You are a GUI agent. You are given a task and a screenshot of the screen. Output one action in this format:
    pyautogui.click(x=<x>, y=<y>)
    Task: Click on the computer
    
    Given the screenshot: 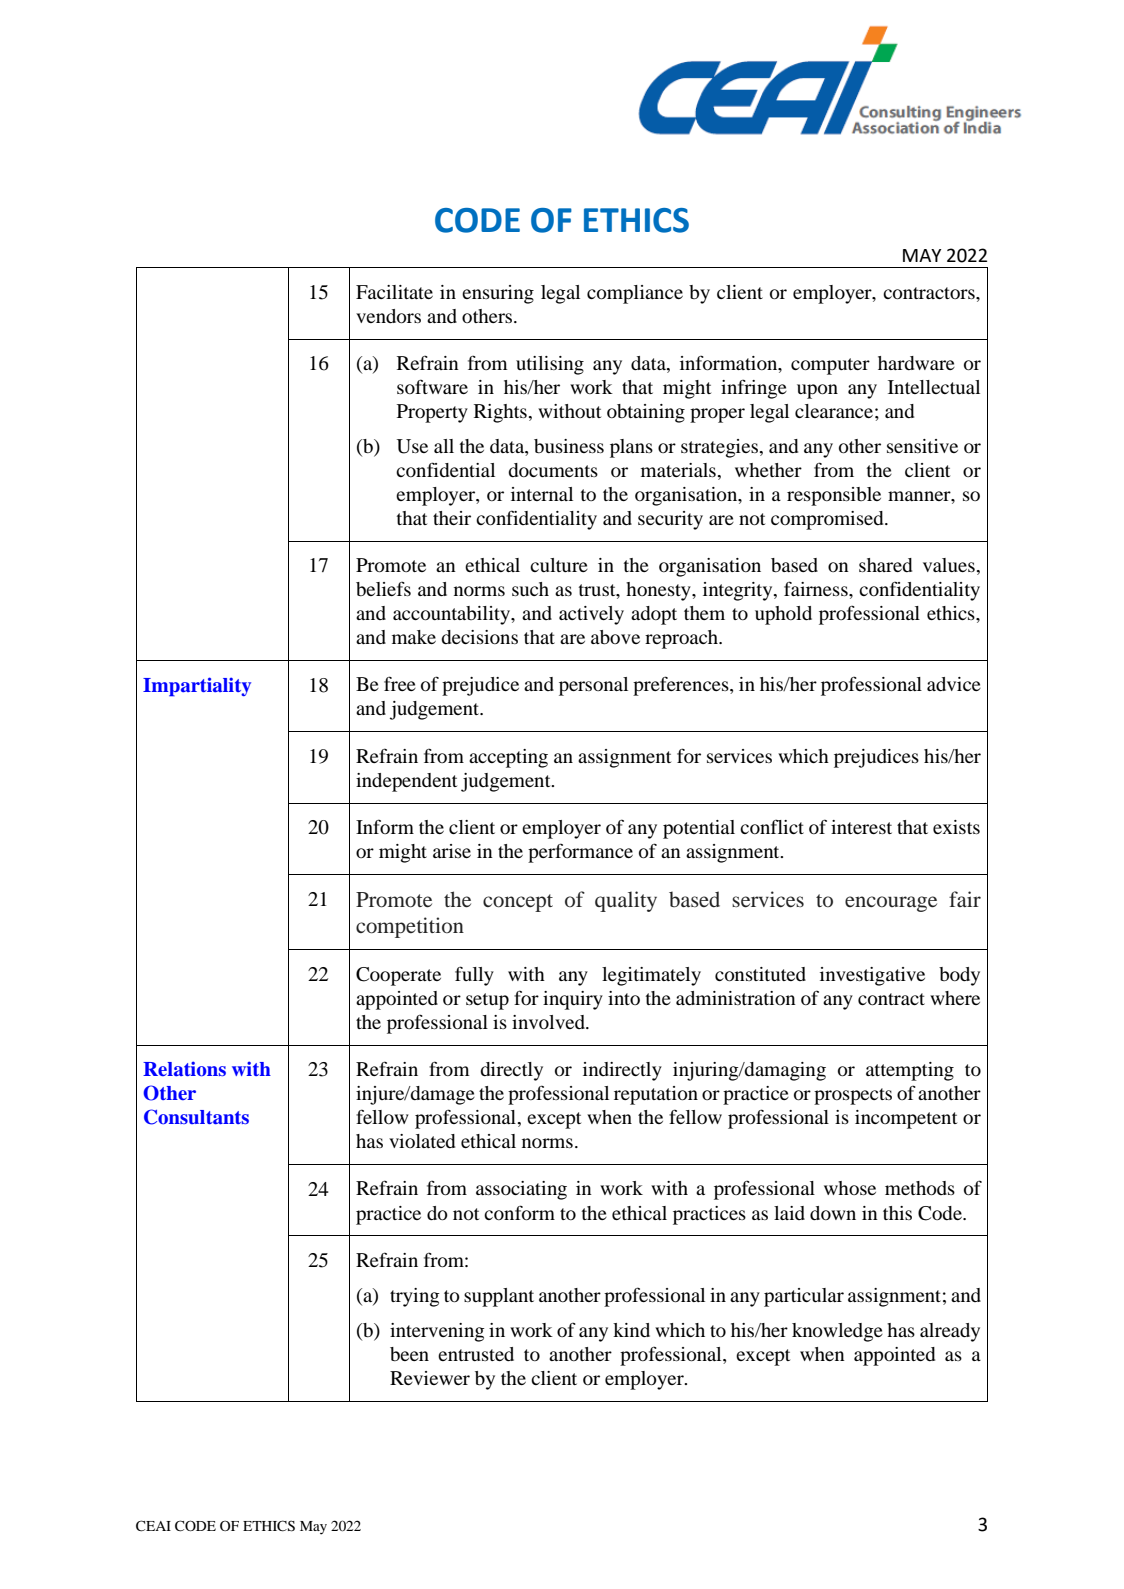 What is the action you would take?
    pyautogui.click(x=830, y=366)
